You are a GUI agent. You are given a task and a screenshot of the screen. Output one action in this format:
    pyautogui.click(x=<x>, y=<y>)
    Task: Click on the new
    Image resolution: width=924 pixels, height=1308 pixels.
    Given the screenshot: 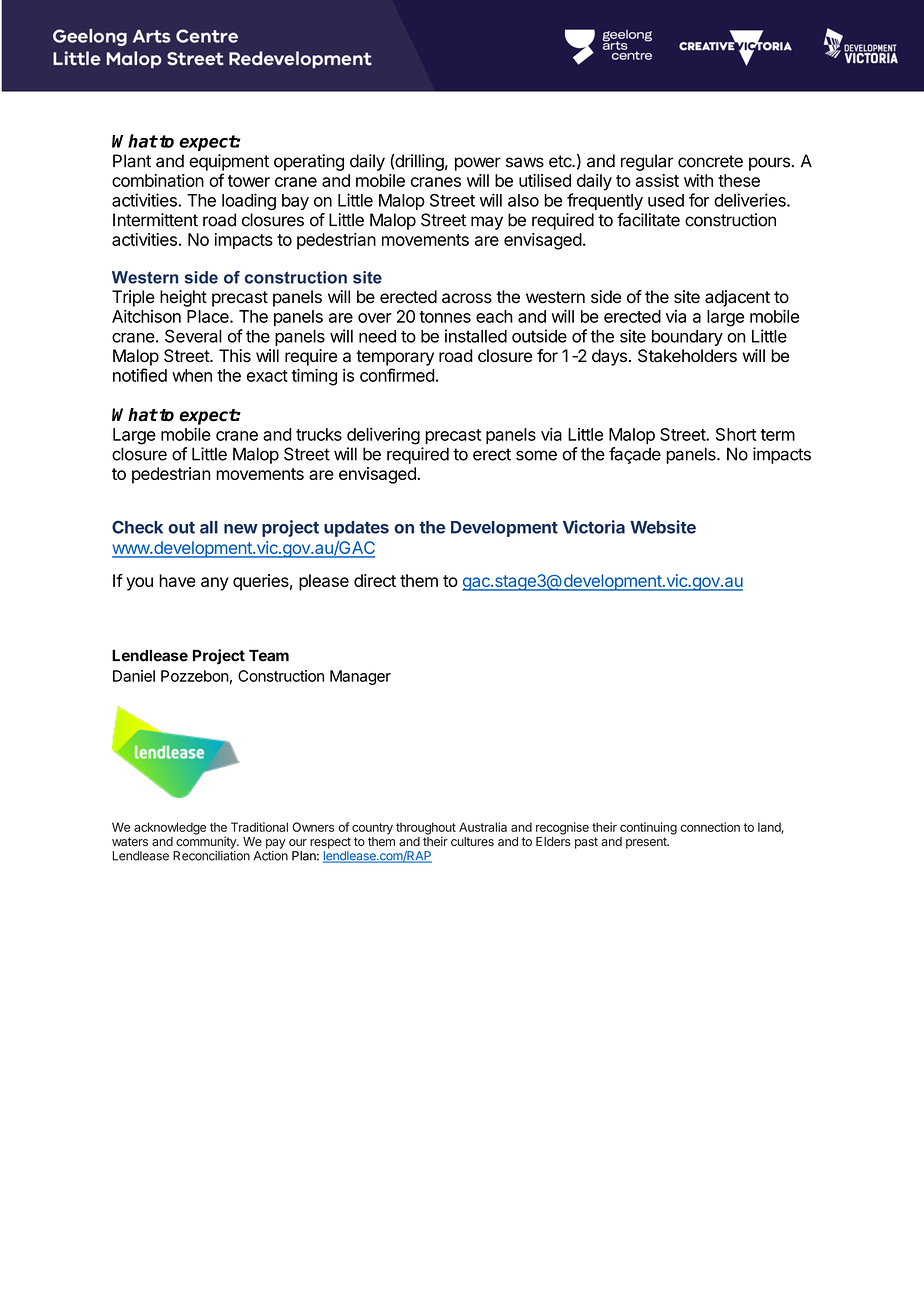 What is the action you would take?
    pyautogui.click(x=241, y=529)
